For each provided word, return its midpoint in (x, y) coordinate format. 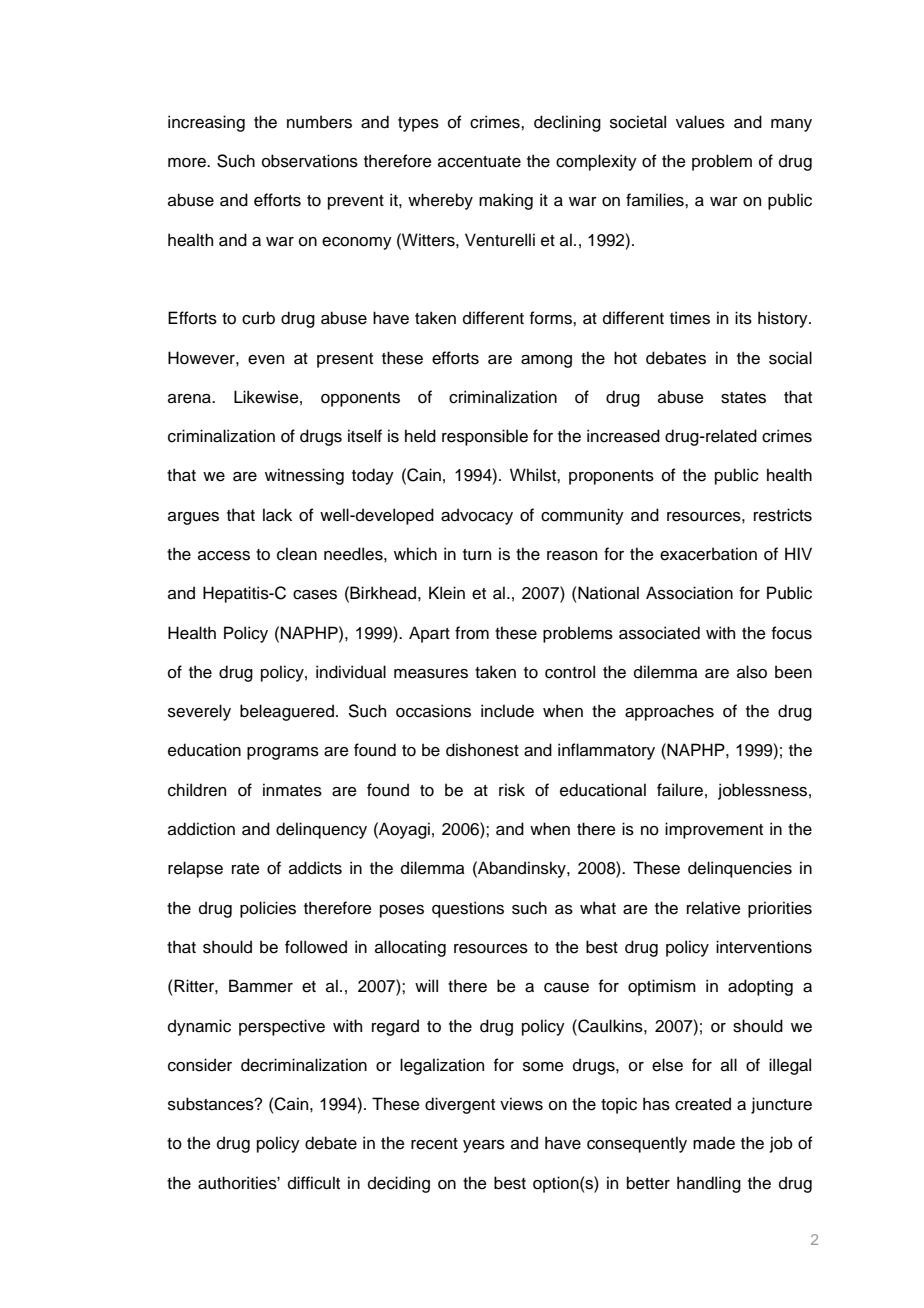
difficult (314, 1183)
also (752, 672)
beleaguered (287, 712)
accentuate (479, 162)
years (484, 1146)
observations (310, 161)
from (472, 633)
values (700, 122)
